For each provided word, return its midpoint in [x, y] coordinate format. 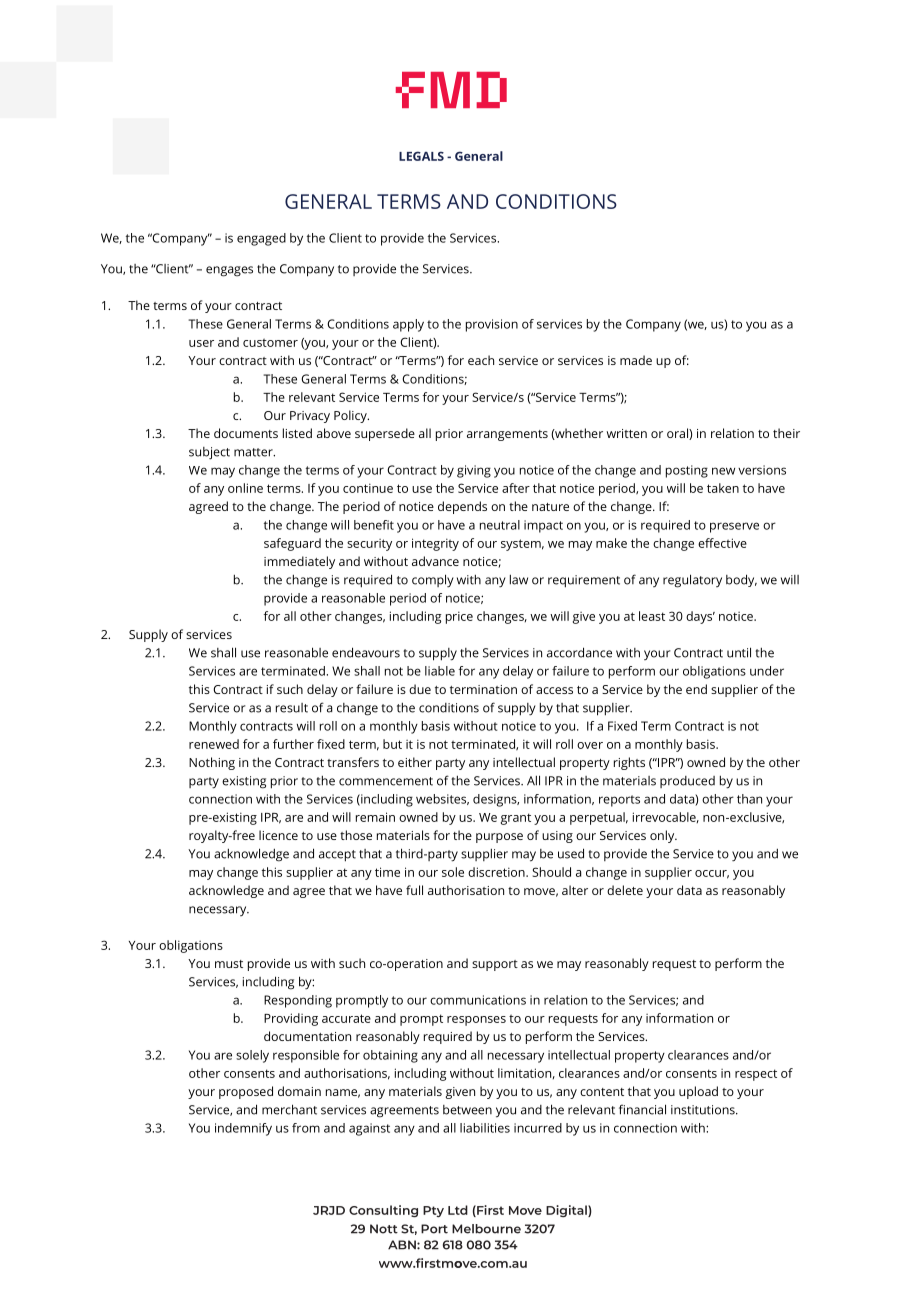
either [415, 762]
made [636, 360]
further [293, 744]
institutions [704, 1110]
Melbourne [486, 1229]
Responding [298, 1001]
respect [756, 1075]
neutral [500, 525]
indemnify [243, 1129]
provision [492, 325]
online [245, 488]
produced [687, 782]
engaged [261, 239]
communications [478, 1000]
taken [723, 488]
